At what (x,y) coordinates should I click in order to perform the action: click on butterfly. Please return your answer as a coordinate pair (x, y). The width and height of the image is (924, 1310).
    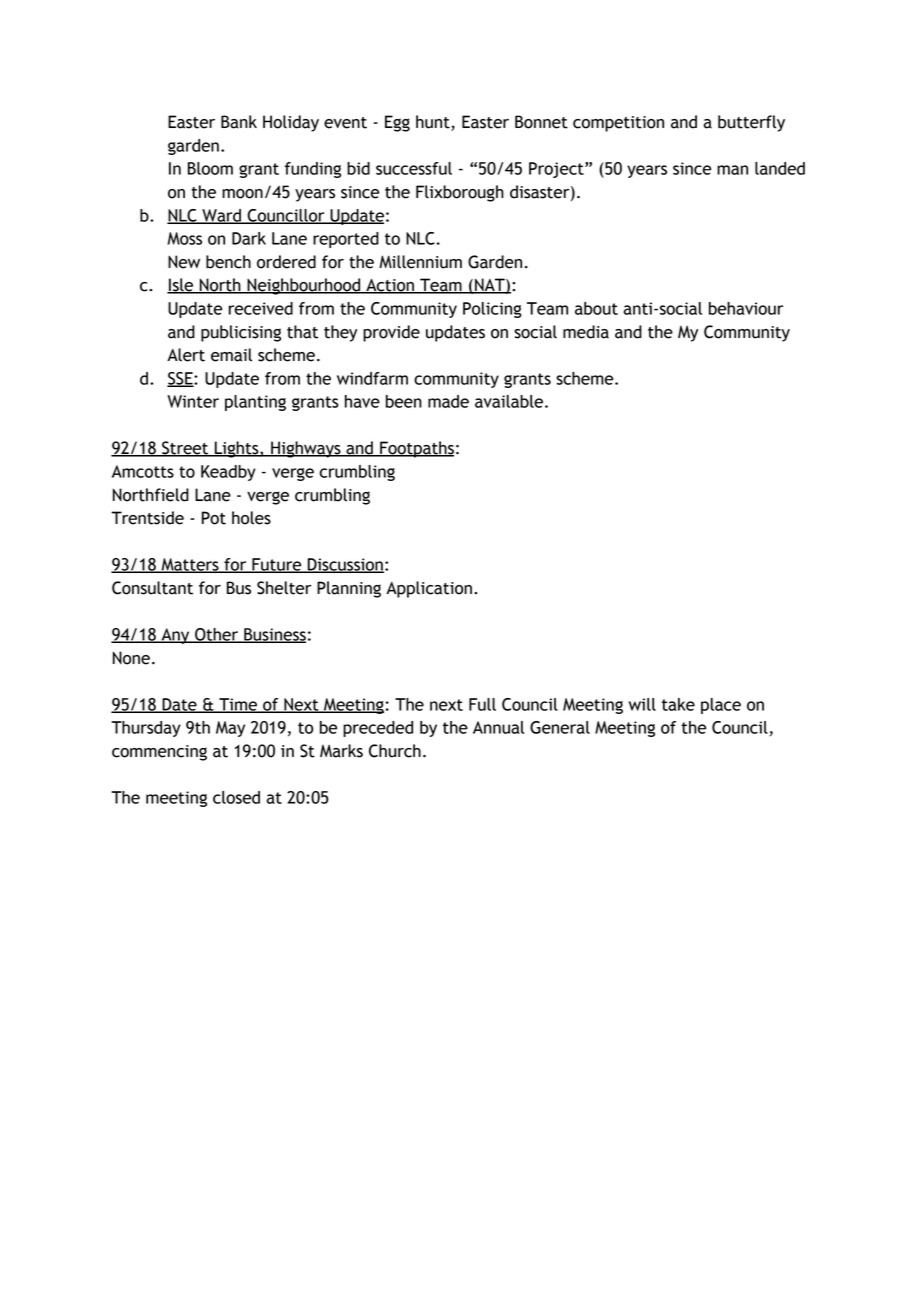
    Looking at the image, I should click on (751, 123).
